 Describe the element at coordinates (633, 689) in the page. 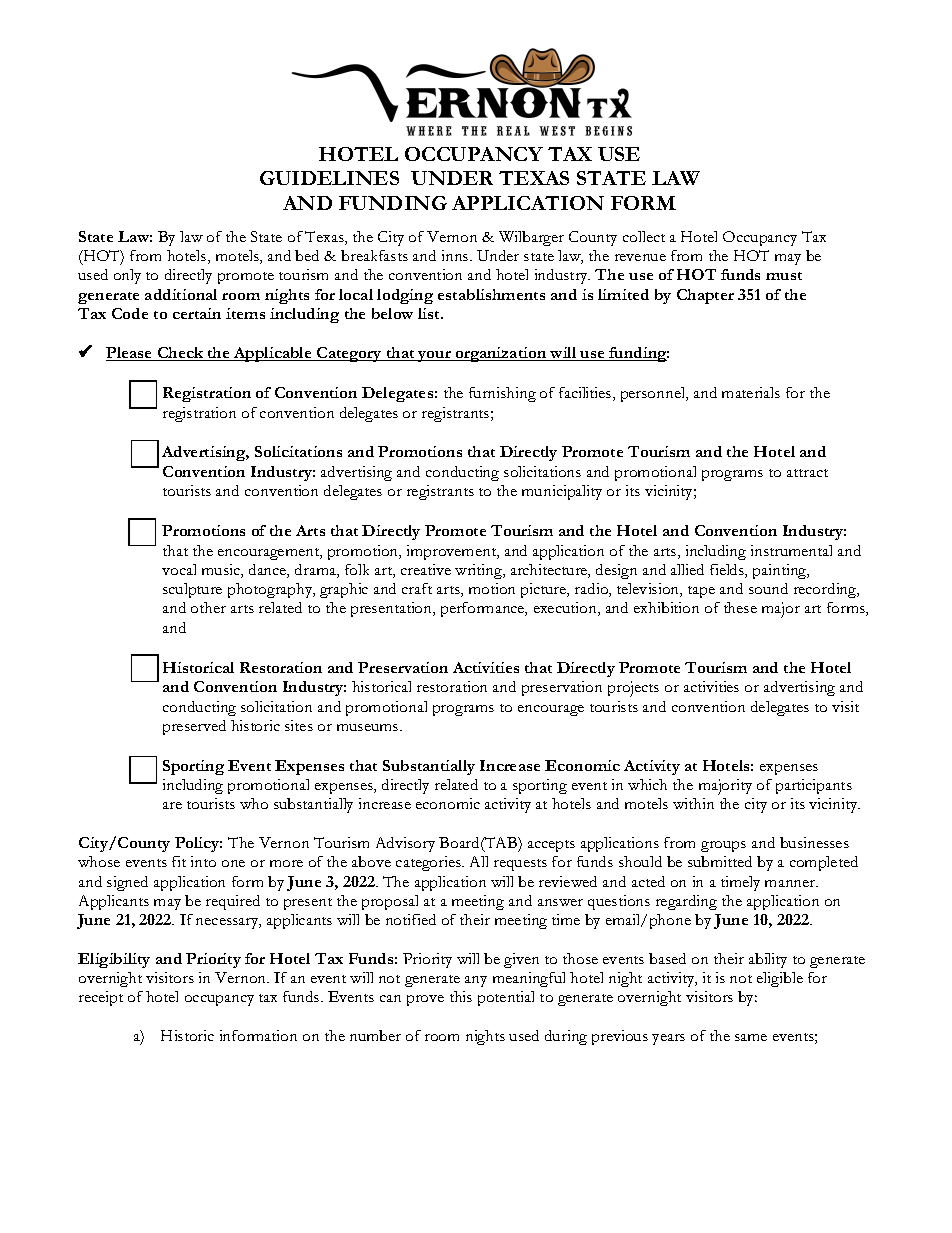

I see `projects` at that location.
